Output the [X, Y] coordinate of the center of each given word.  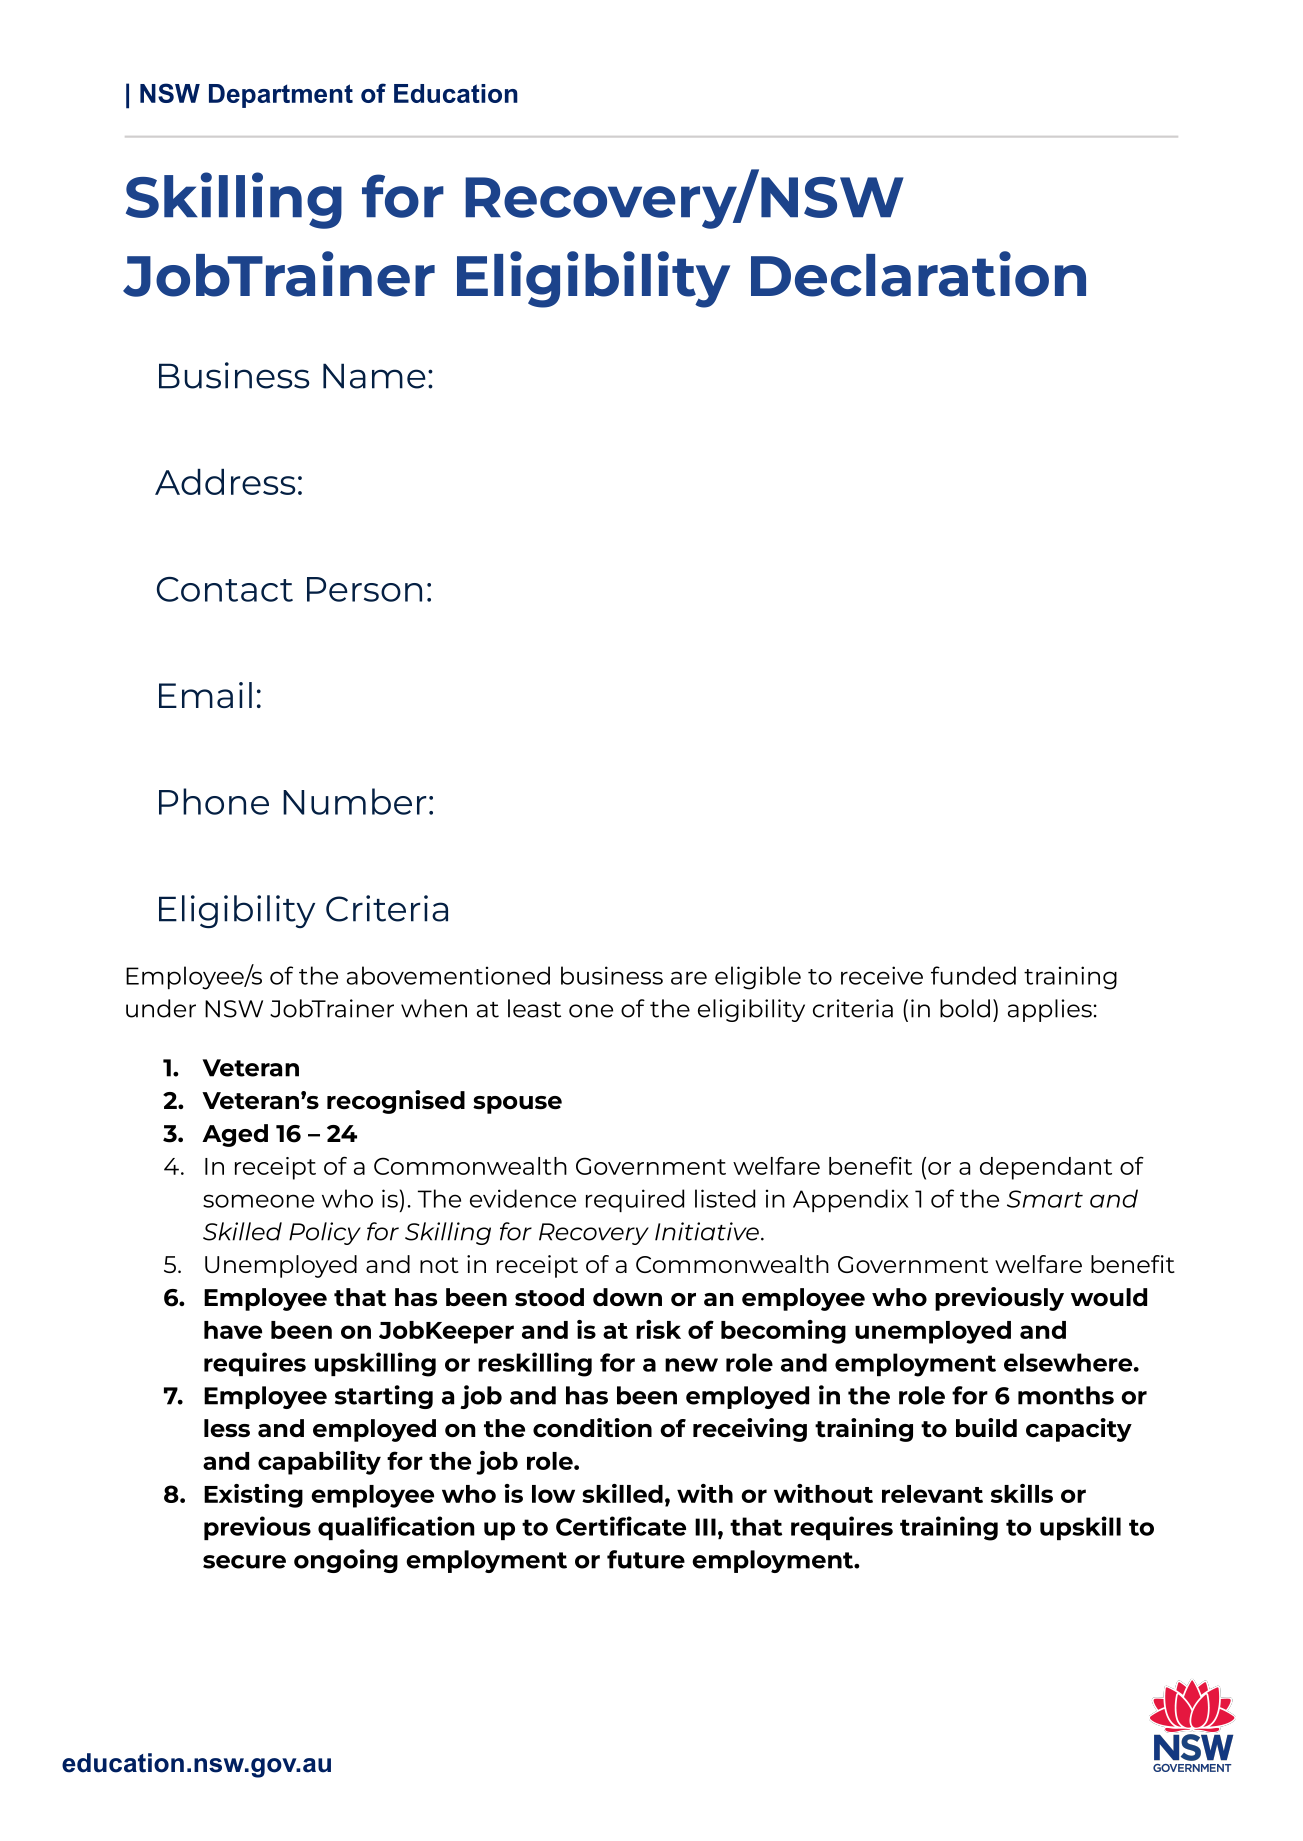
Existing [253, 1496]
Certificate [621, 1526]
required [635, 1200]
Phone [214, 801]
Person [364, 589]
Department [281, 96]
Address [225, 482]
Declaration [918, 274]
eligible [758, 978]
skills [1022, 1493]
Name [374, 376]
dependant [1046, 1168]
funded [973, 975]
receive [882, 975]
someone [258, 1201]
